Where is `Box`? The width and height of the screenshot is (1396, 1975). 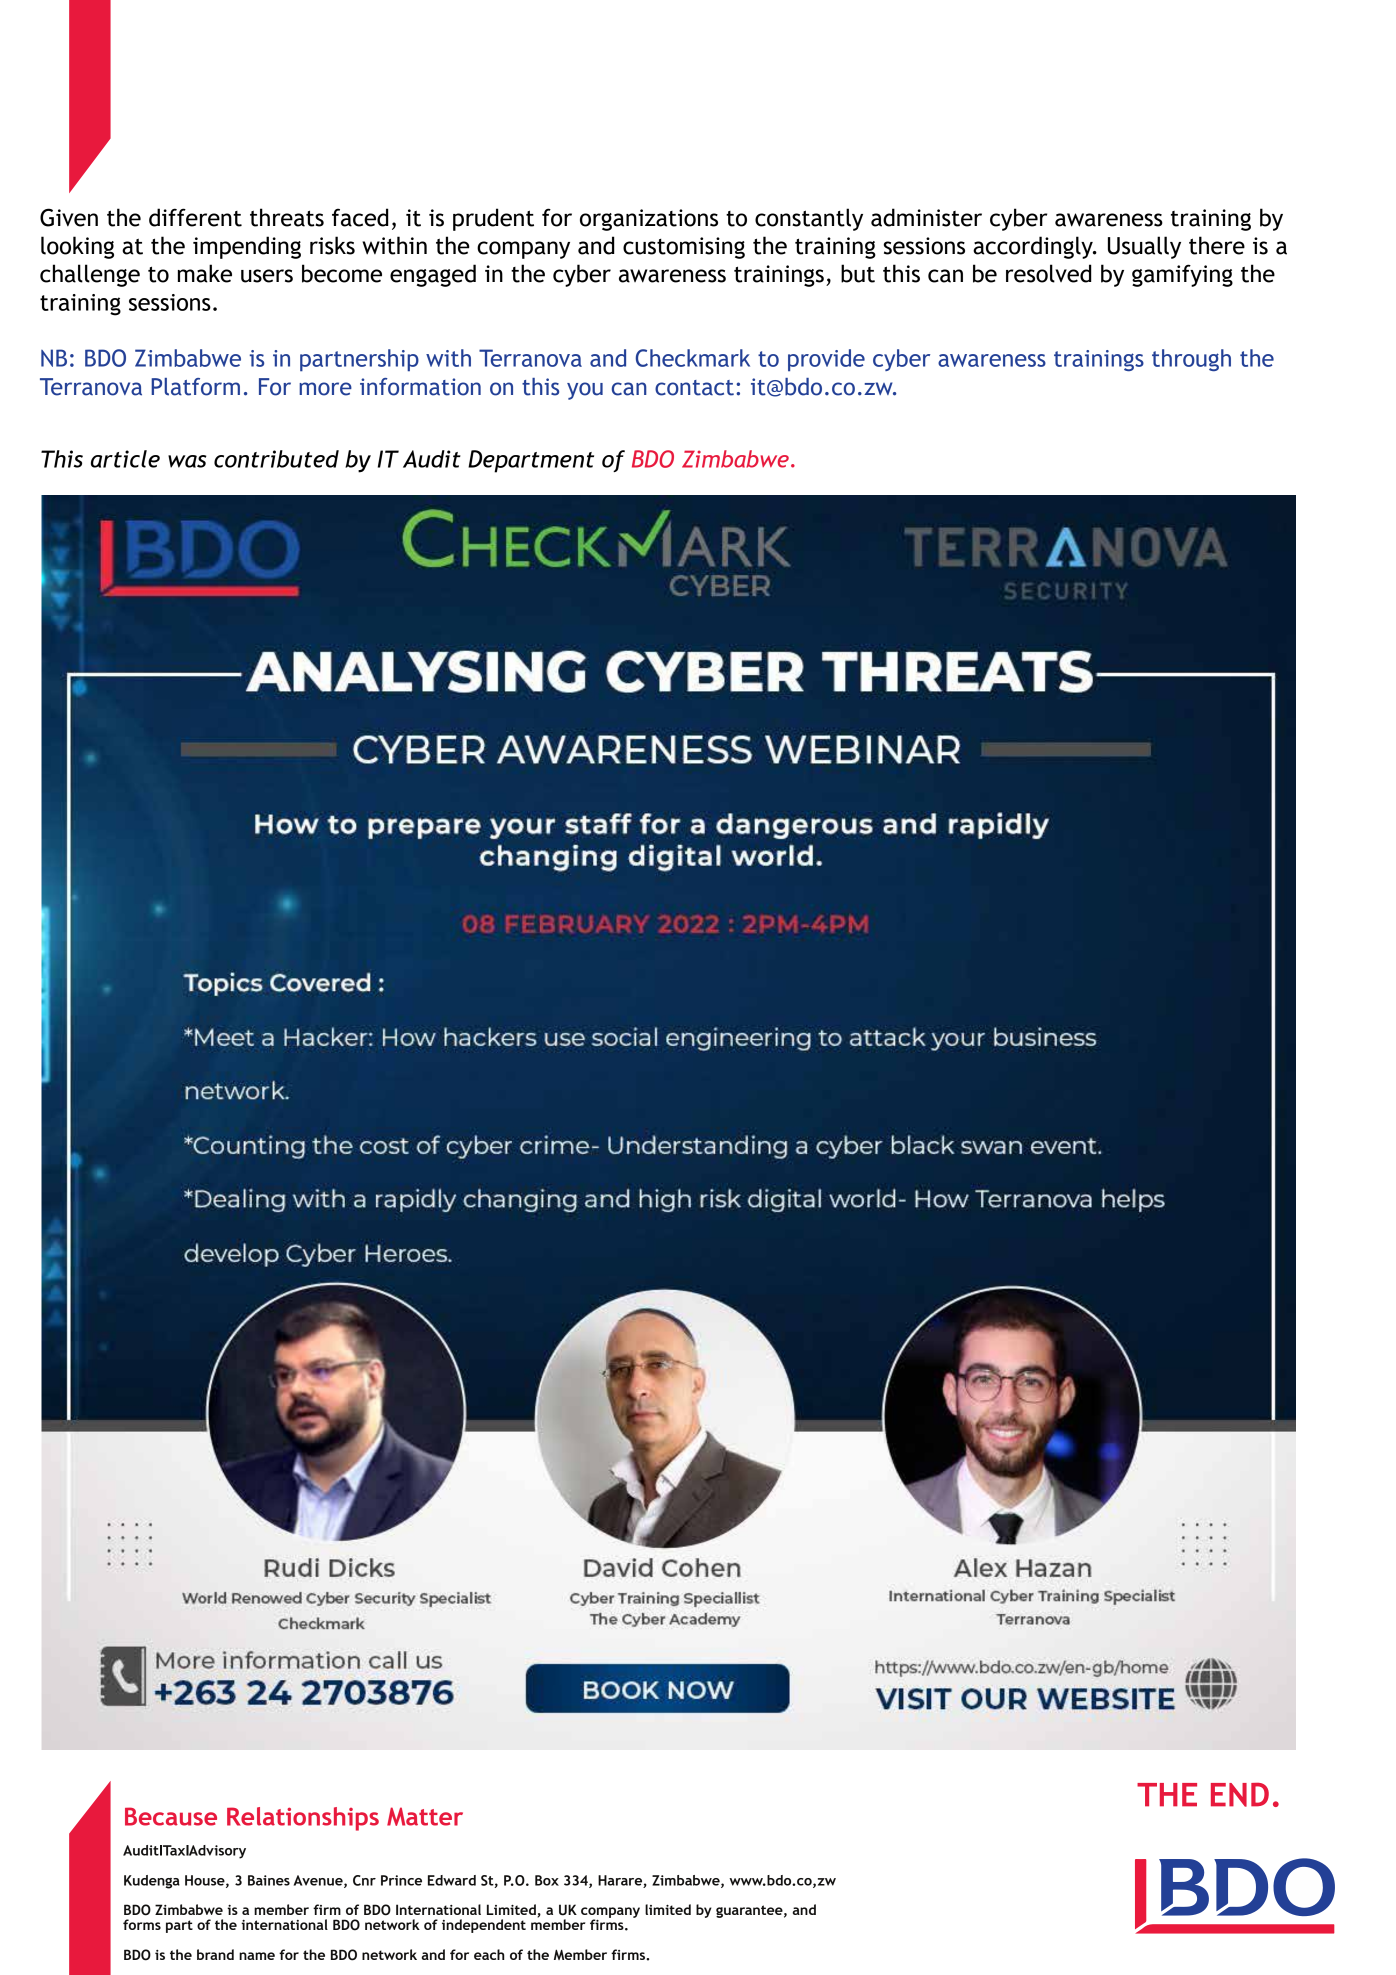
Box is located at coordinates (547, 1880).
